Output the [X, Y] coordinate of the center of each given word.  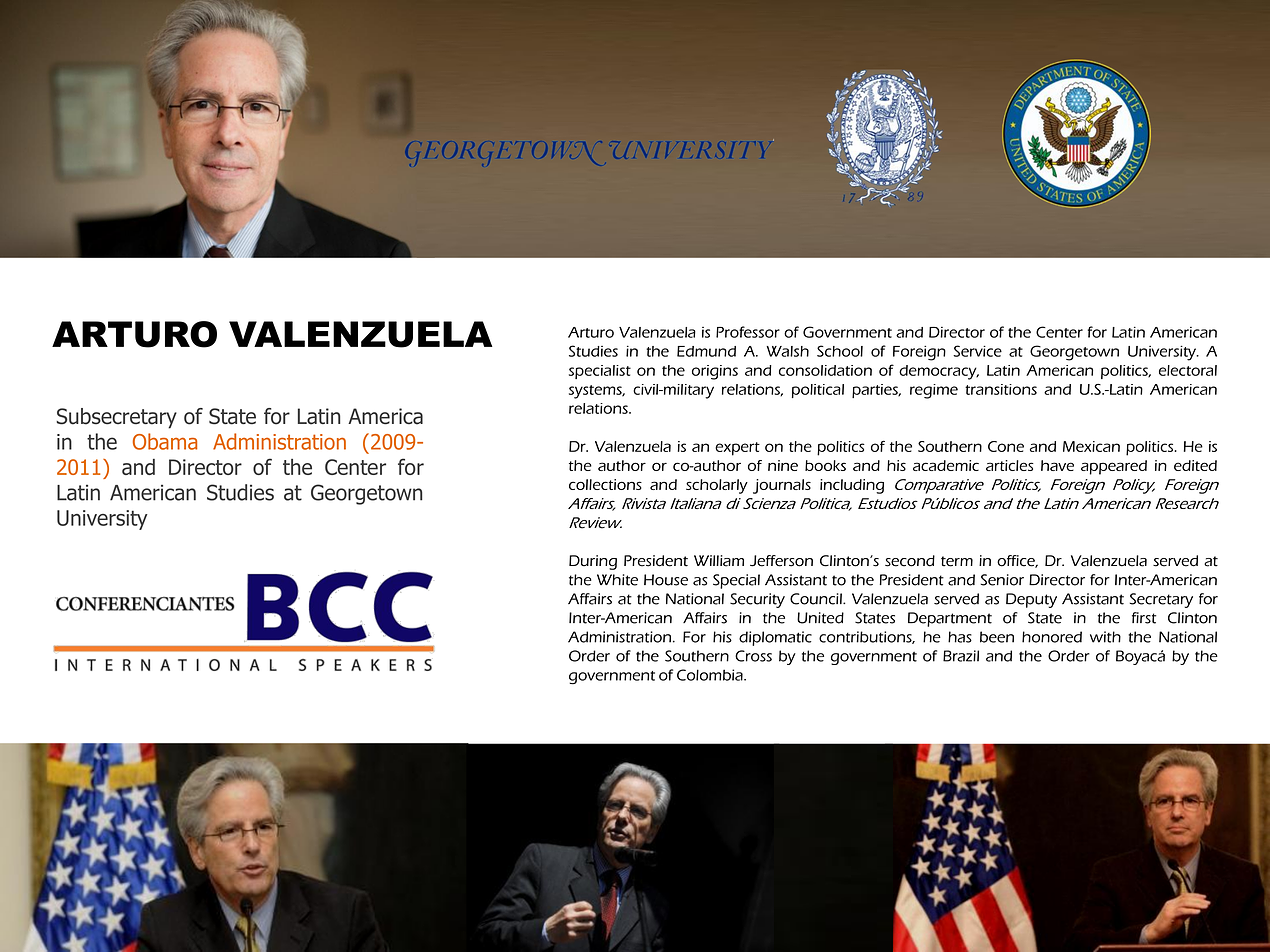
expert [737, 449]
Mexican [1091, 446]
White [617, 580]
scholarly [717, 486]
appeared [1114, 467]
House [666, 580]
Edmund [706, 351]
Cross [753, 656]
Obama [165, 441]
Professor [748, 332]
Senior [1002, 580]
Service [977, 351]
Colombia [711, 675]
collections [605, 484]
